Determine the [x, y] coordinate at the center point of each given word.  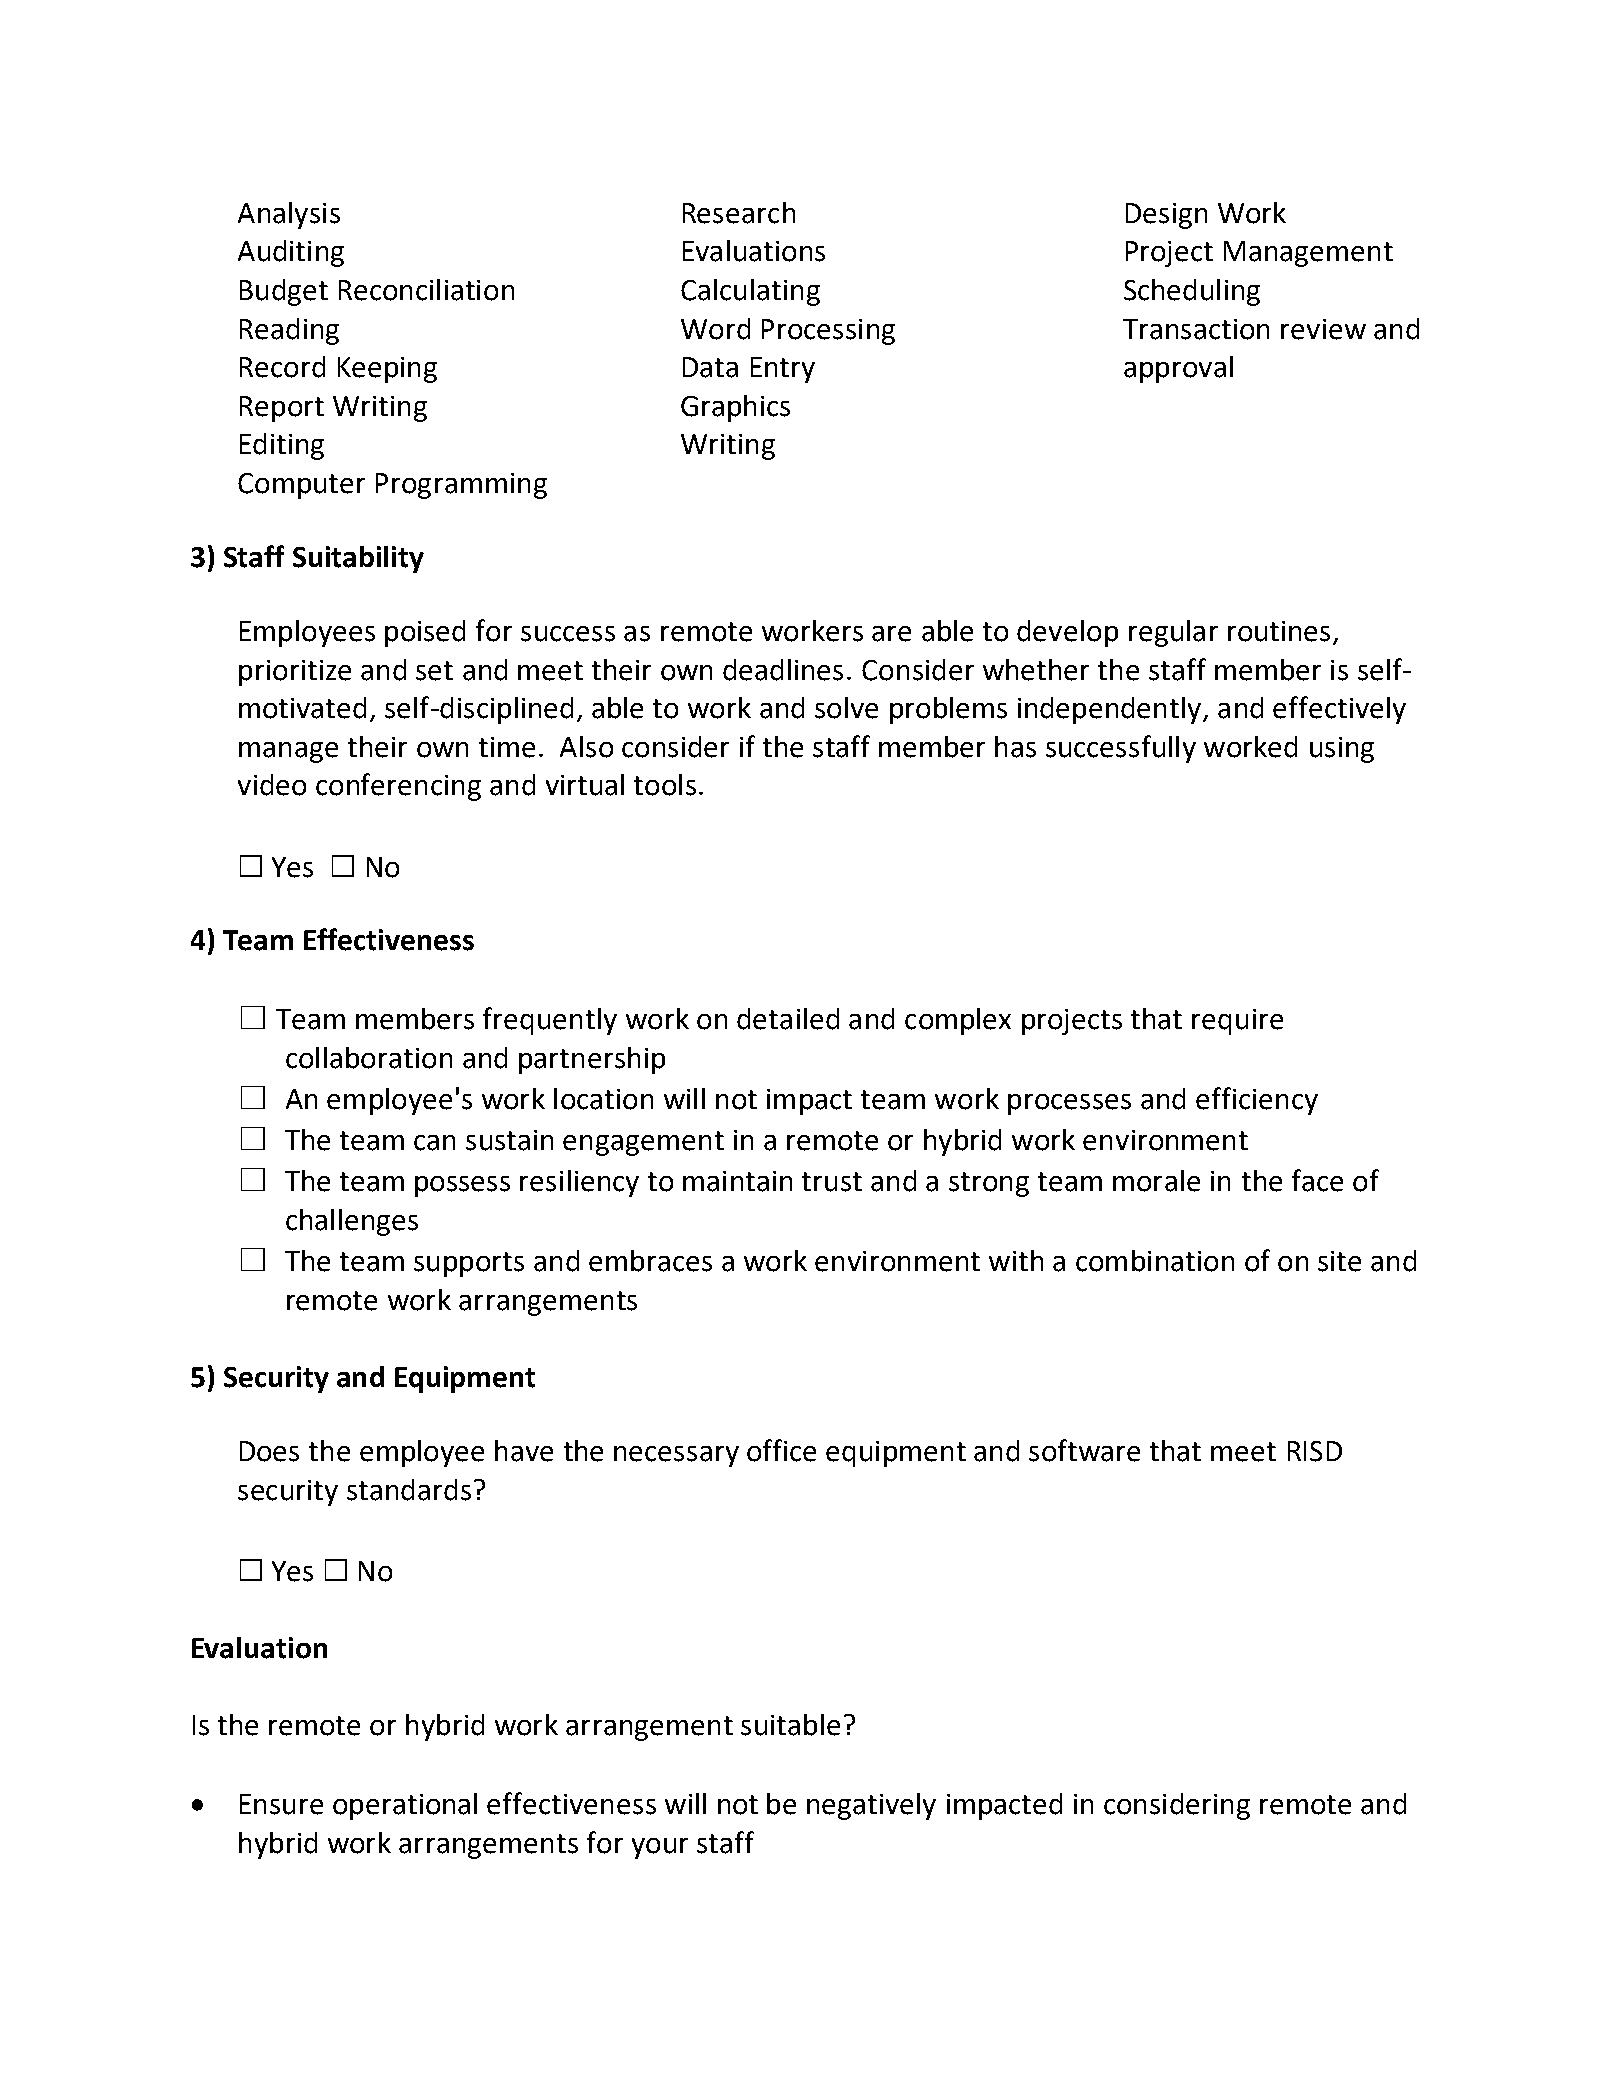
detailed [788, 1019]
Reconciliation [426, 290]
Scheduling [1192, 292]
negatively [871, 1806]
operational [405, 1806]
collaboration [369, 1058]
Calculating [750, 292]
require [1237, 1022]
